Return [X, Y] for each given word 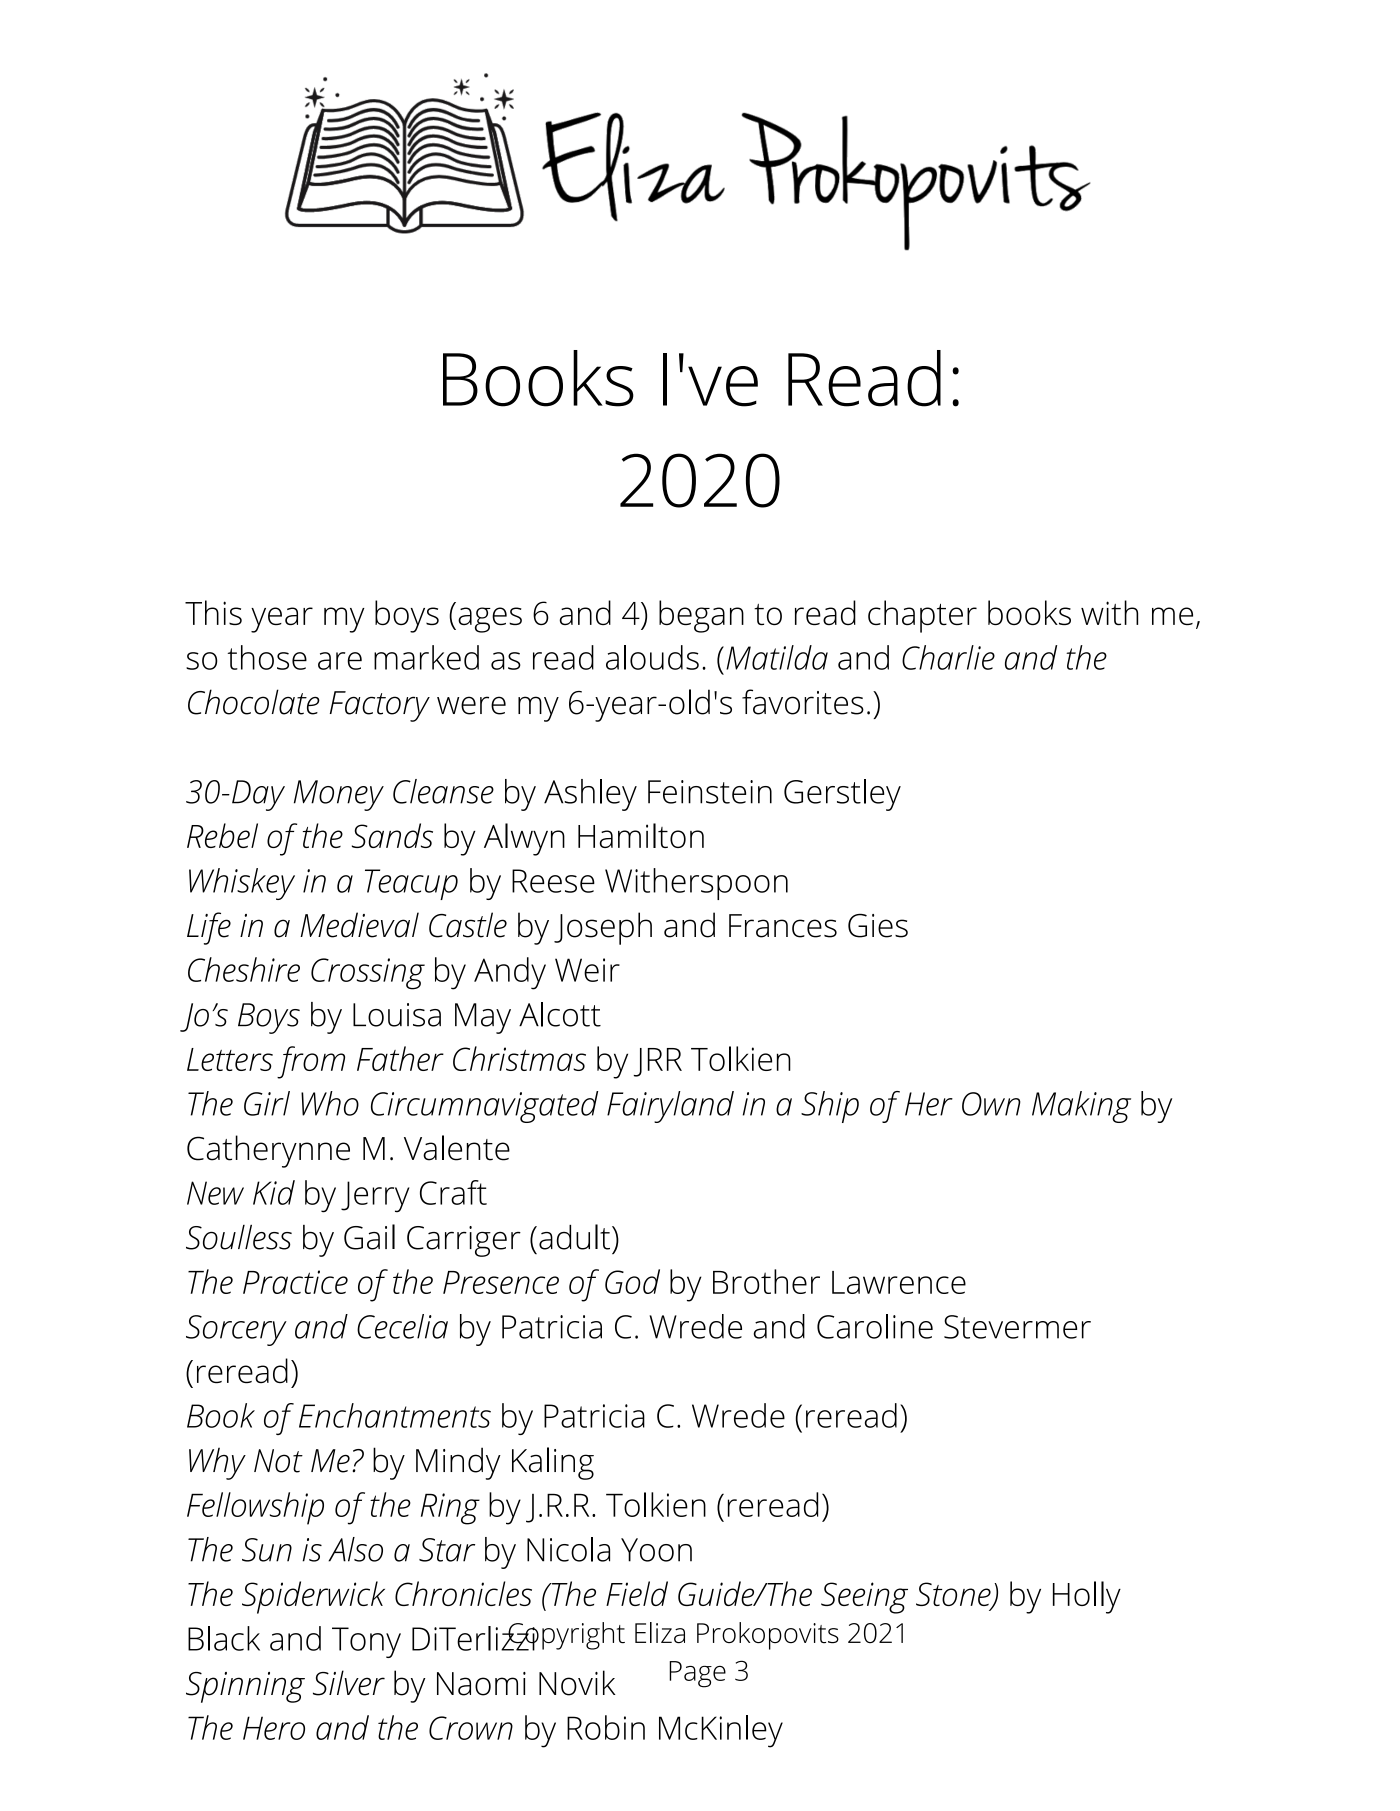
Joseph [603, 928]
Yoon [656, 1550]
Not [278, 1461]
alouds [652, 657]
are [340, 661]
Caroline [875, 1326]
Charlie [948, 657]
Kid [274, 1192]
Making [1081, 1107]
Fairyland [670, 1107]
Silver [349, 1683]
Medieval [359, 925]
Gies [878, 925]
